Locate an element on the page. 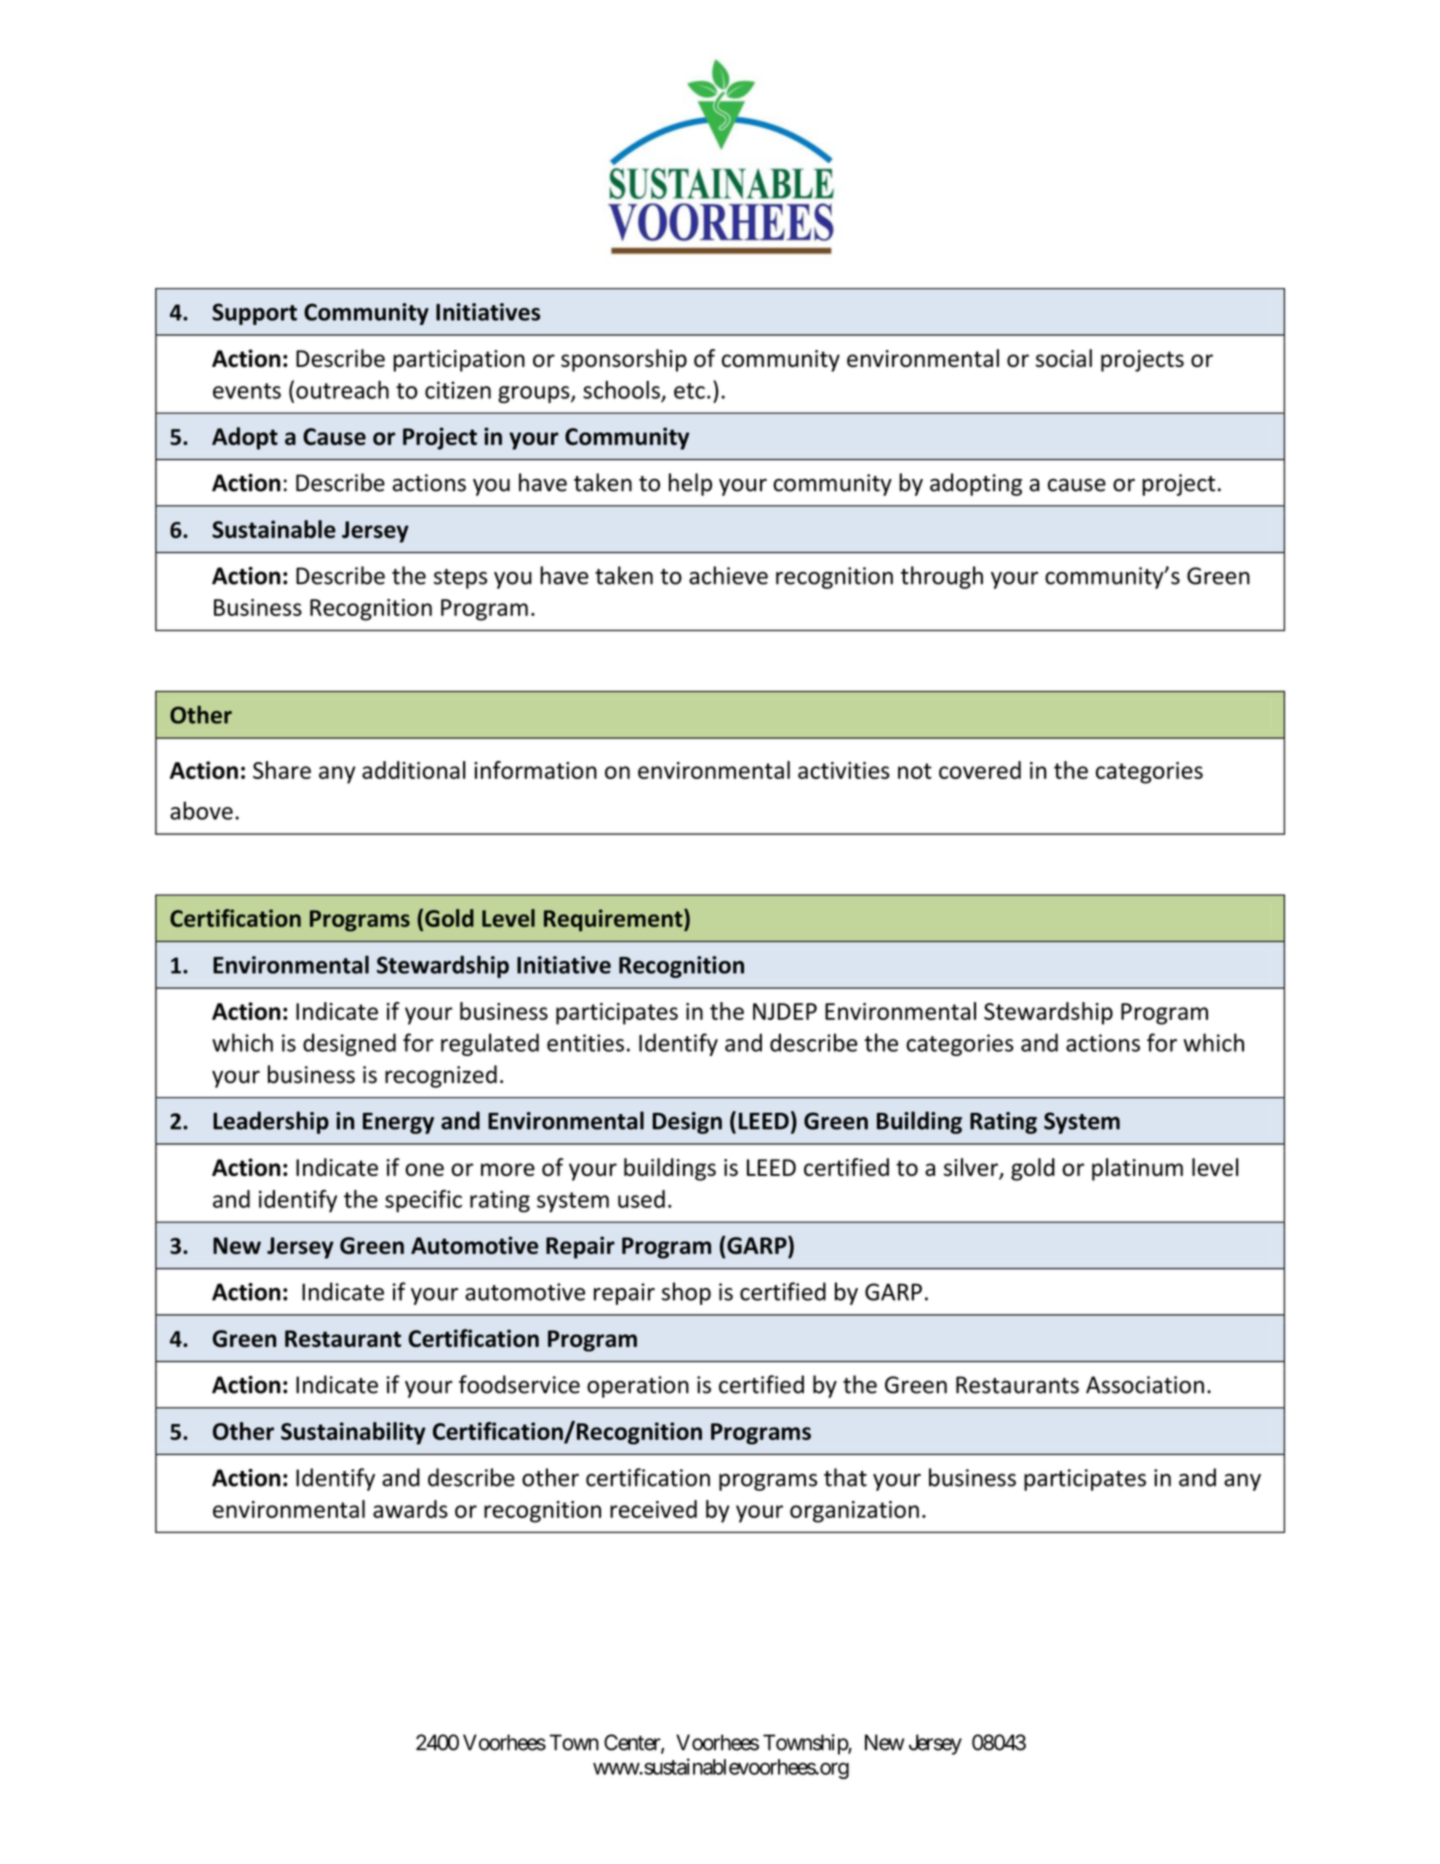 The width and height of the document is (1440, 1864). Sustainability is located at coordinates (353, 1433).
